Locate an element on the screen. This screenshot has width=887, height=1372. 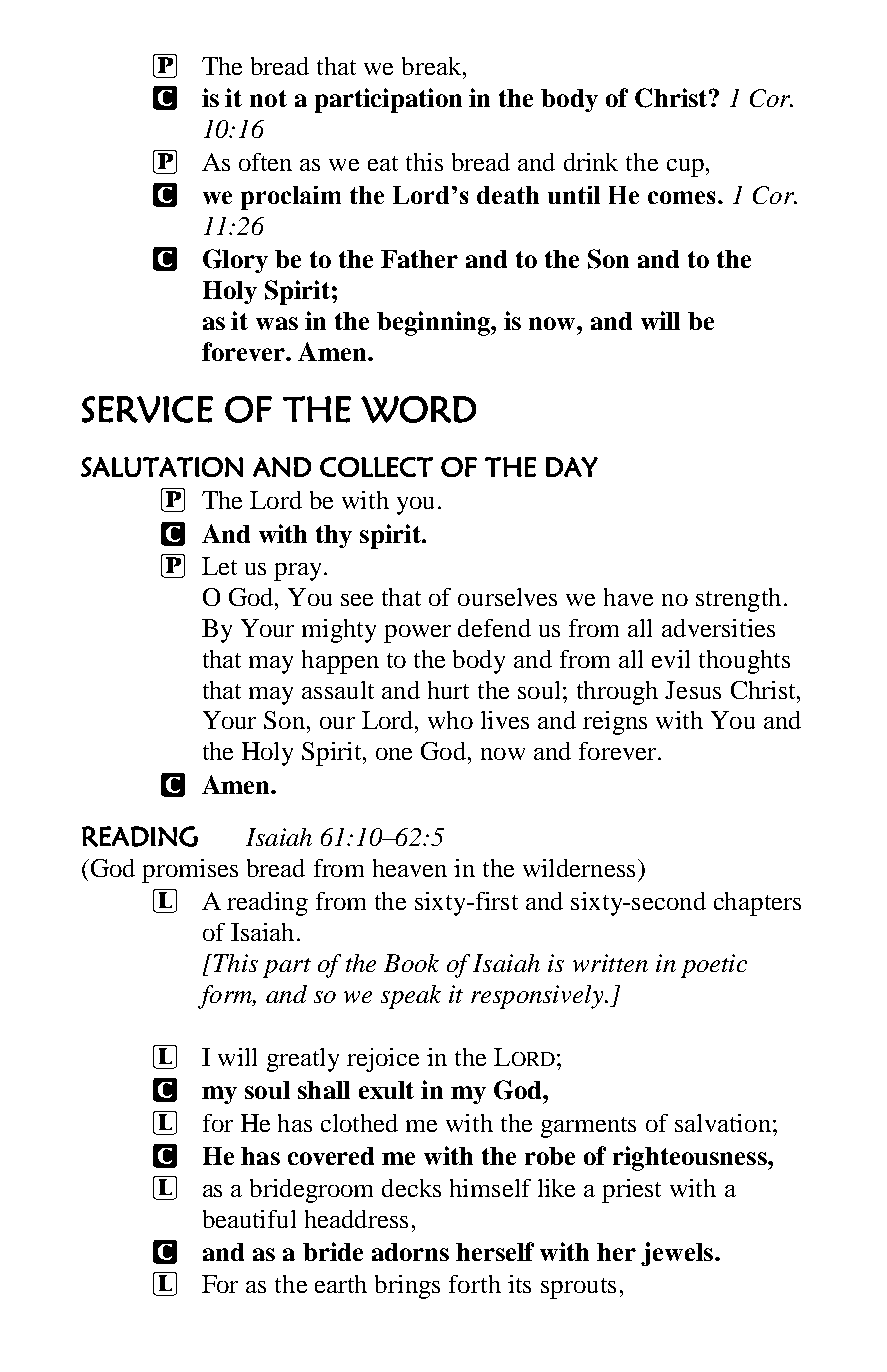
not is located at coordinates (268, 98).
